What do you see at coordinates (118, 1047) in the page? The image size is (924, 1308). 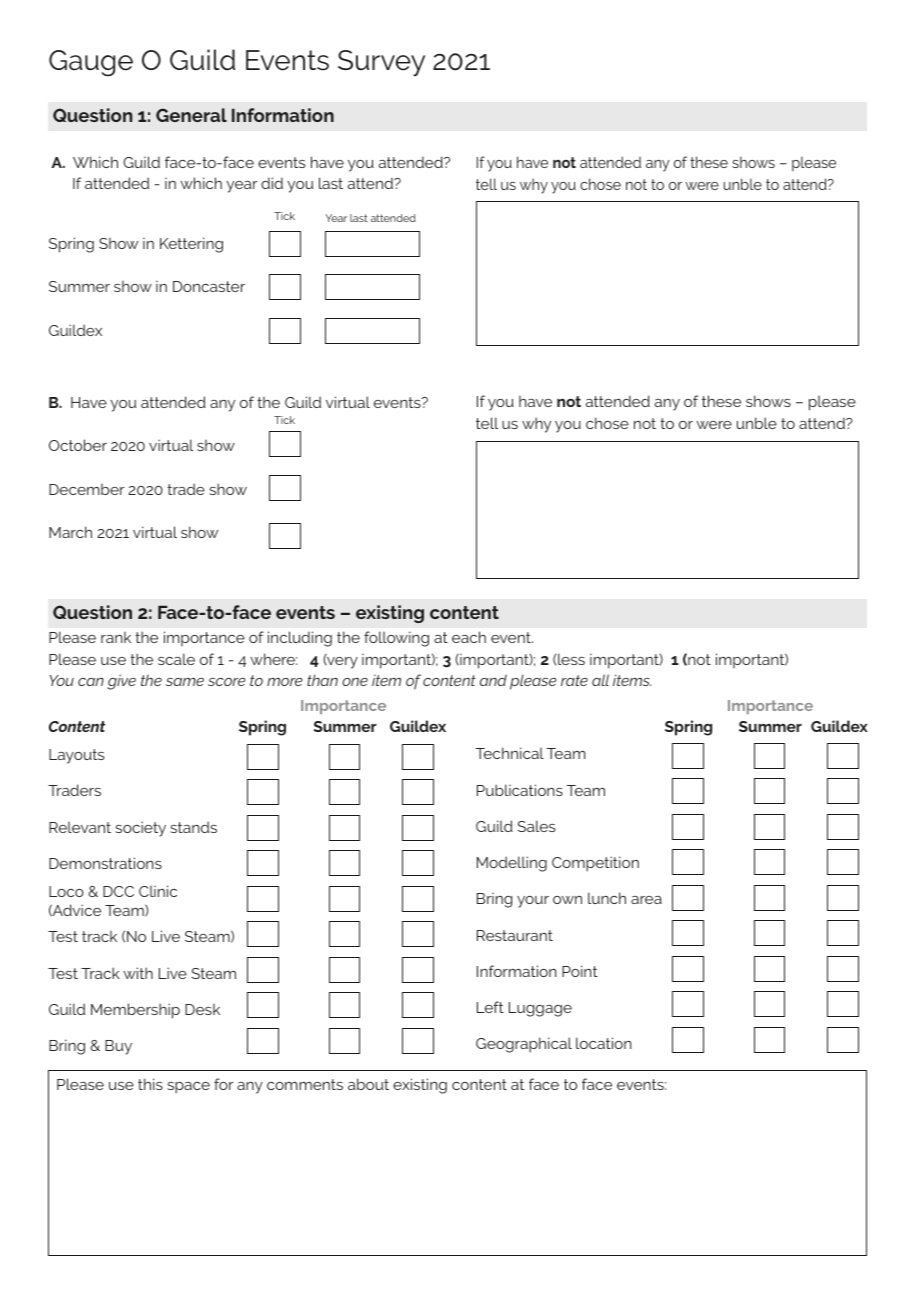 I see `Buy` at bounding box center [118, 1047].
